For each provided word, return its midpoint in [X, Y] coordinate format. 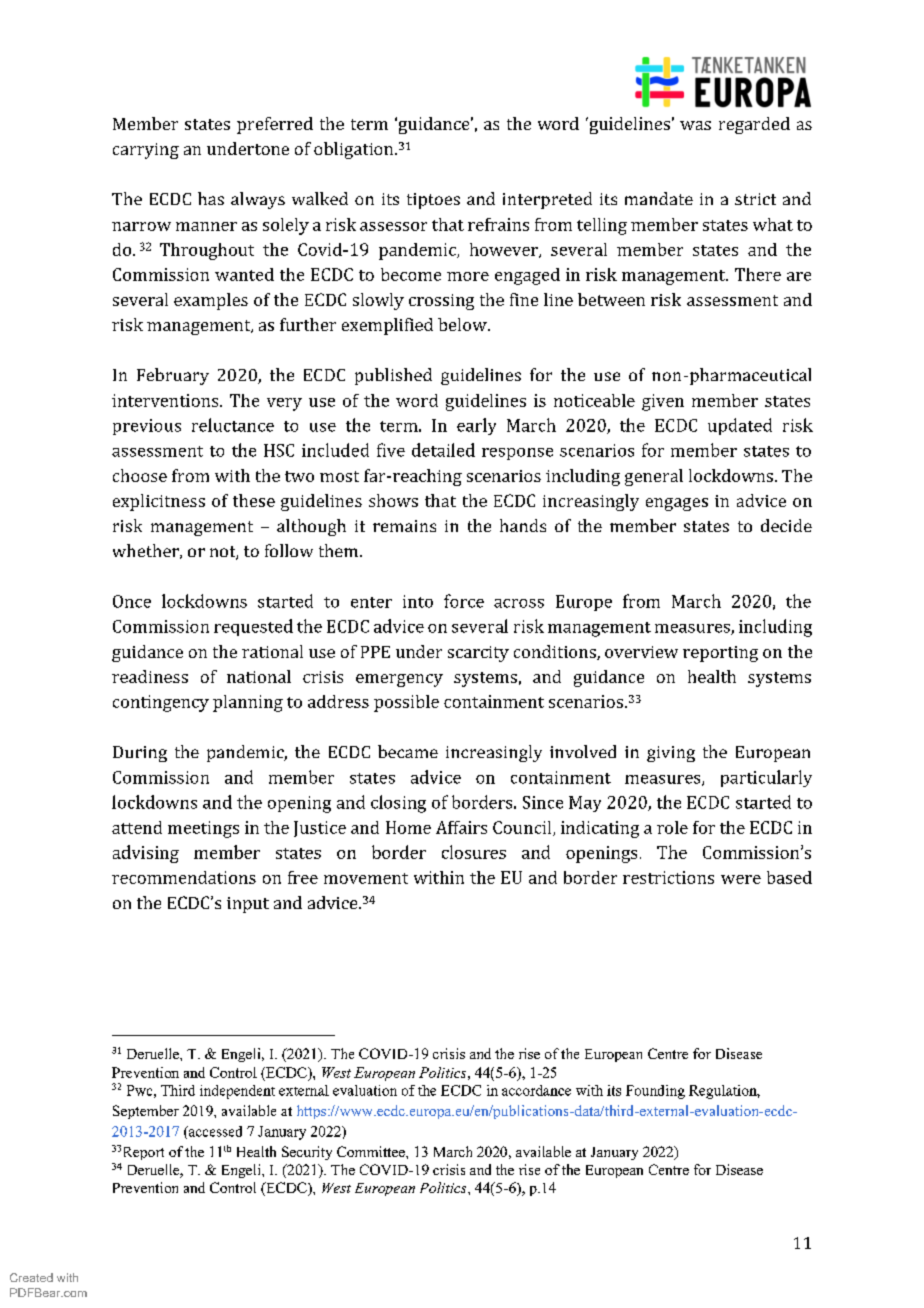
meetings [203, 829]
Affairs [461, 827]
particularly [766, 778]
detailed [443, 450]
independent [237, 1092]
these [254, 500]
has [211, 198]
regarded [754, 125]
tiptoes [433, 201]
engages [677, 504]
